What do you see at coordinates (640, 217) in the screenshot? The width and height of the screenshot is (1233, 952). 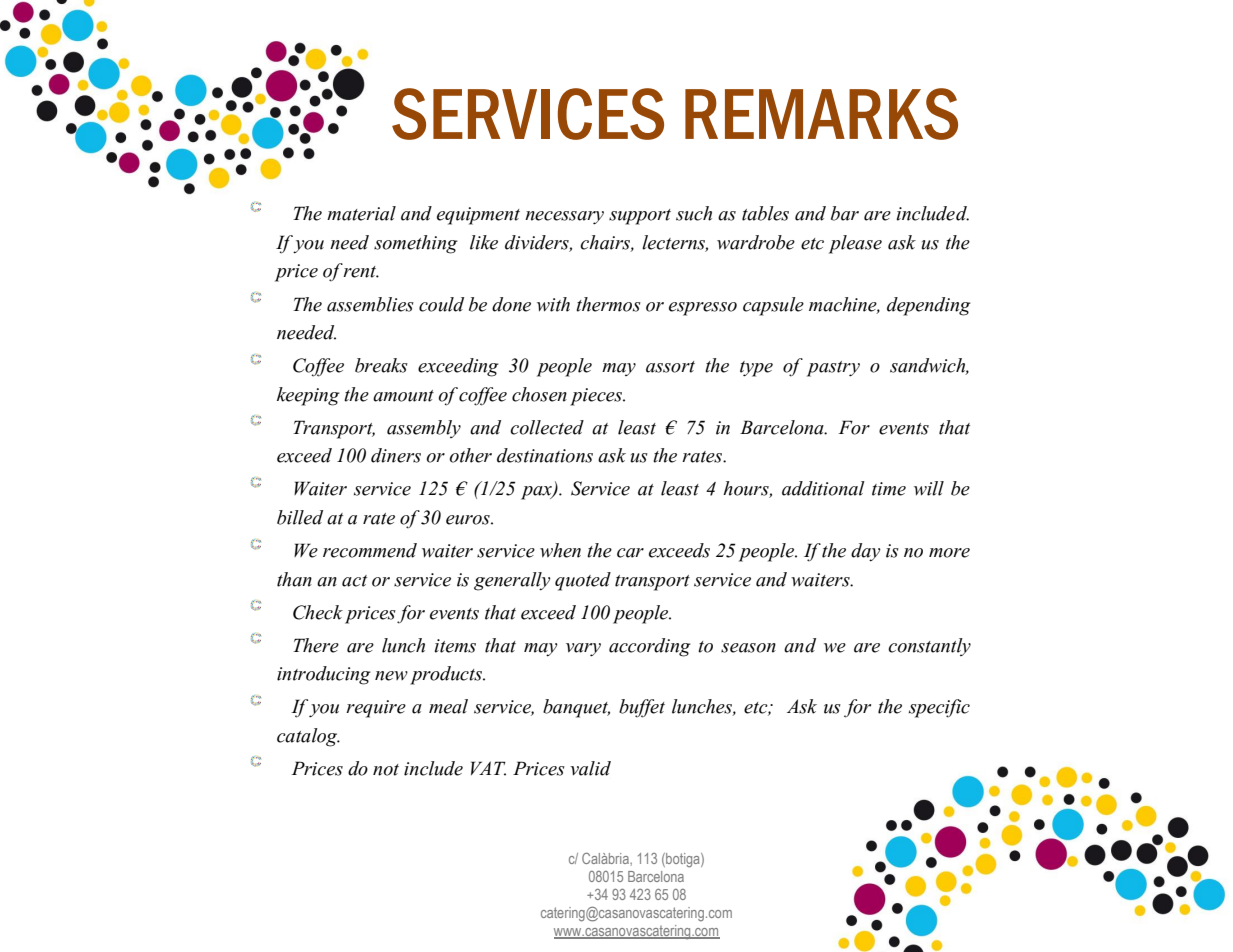 I see `support` at bounding box center [640, 217].
